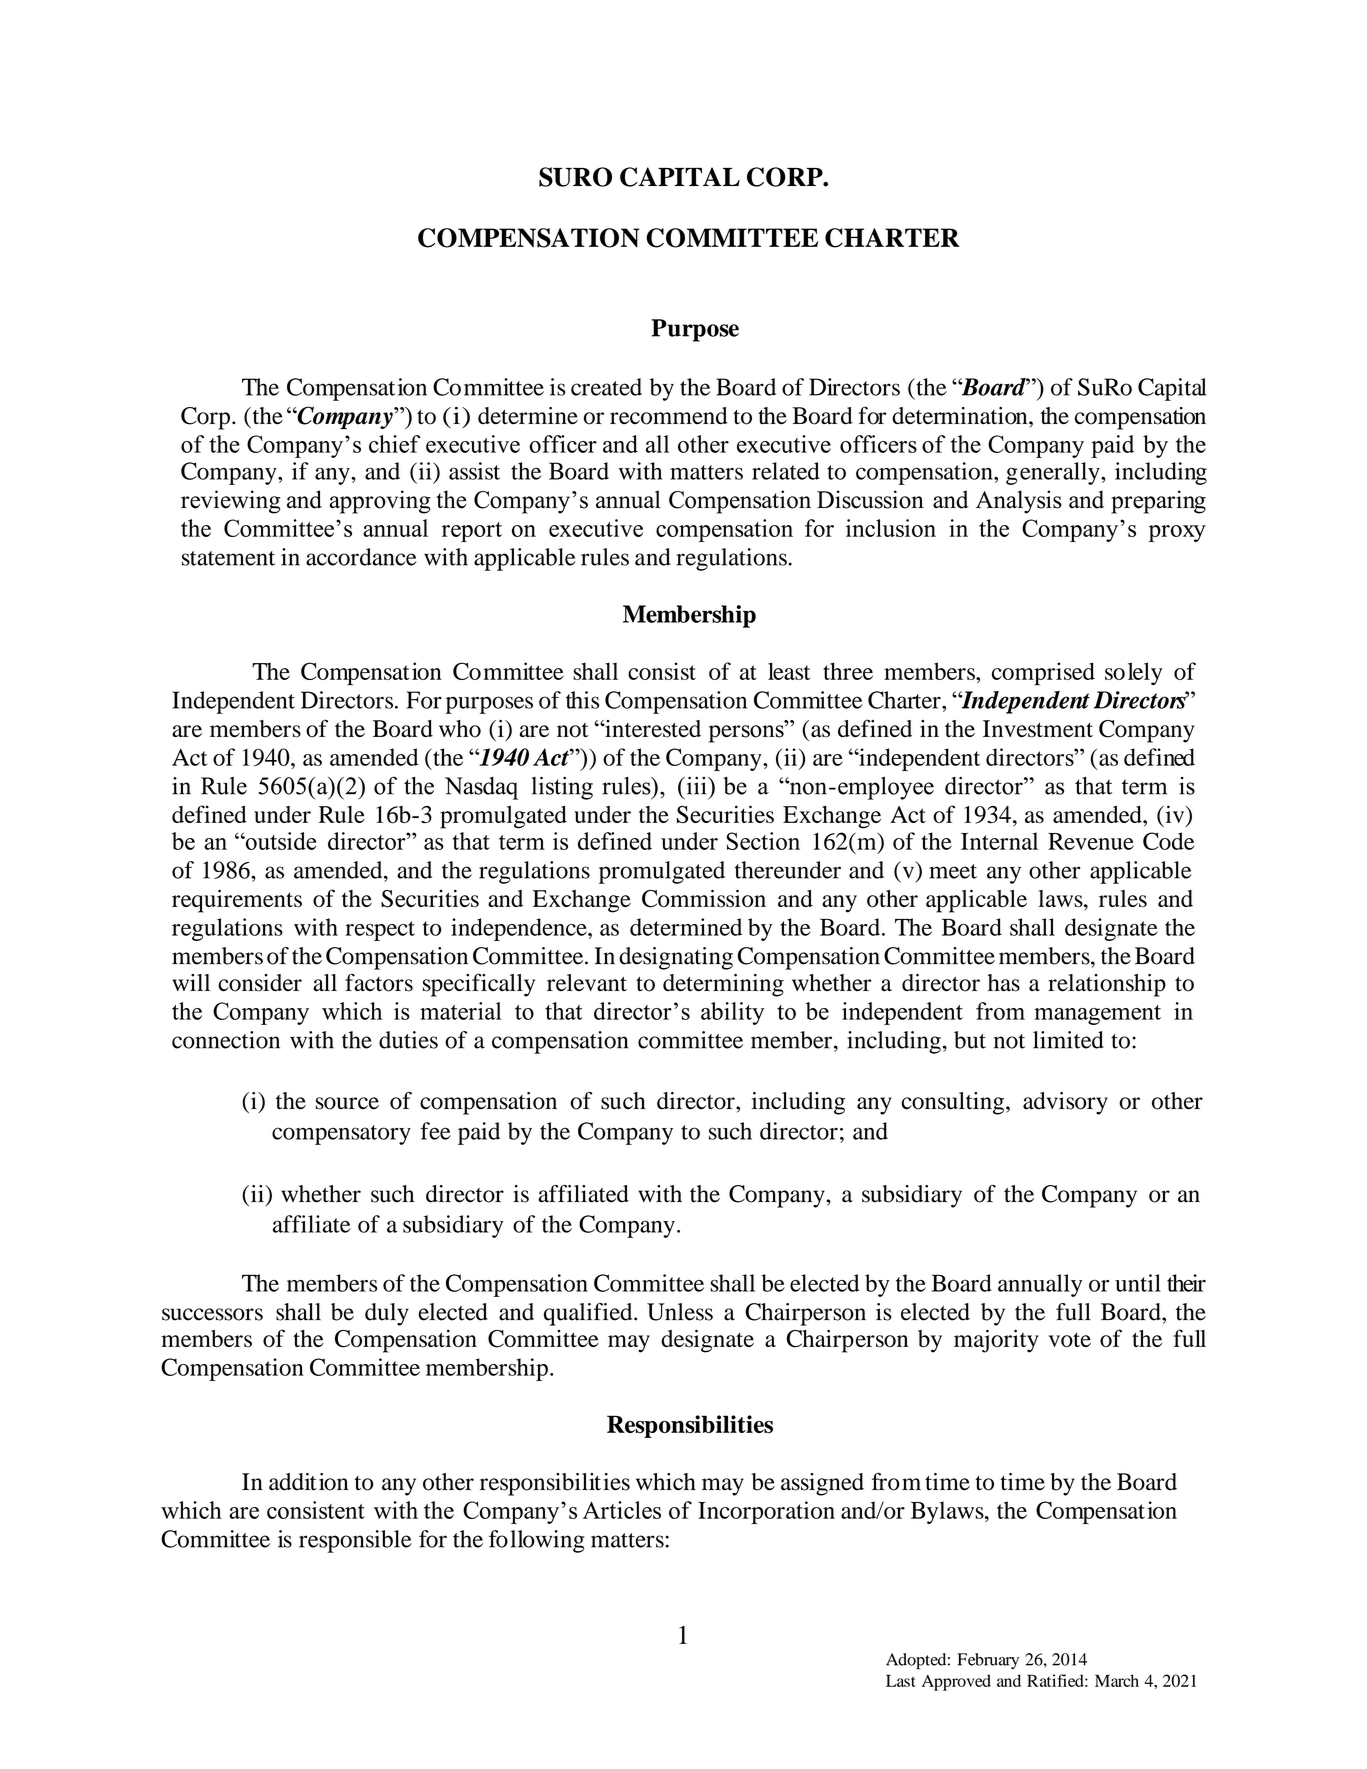  What do you see at coordinates (1054, 473) in the screenshot?
I see `generally` at bounding box center [1054, 473].
